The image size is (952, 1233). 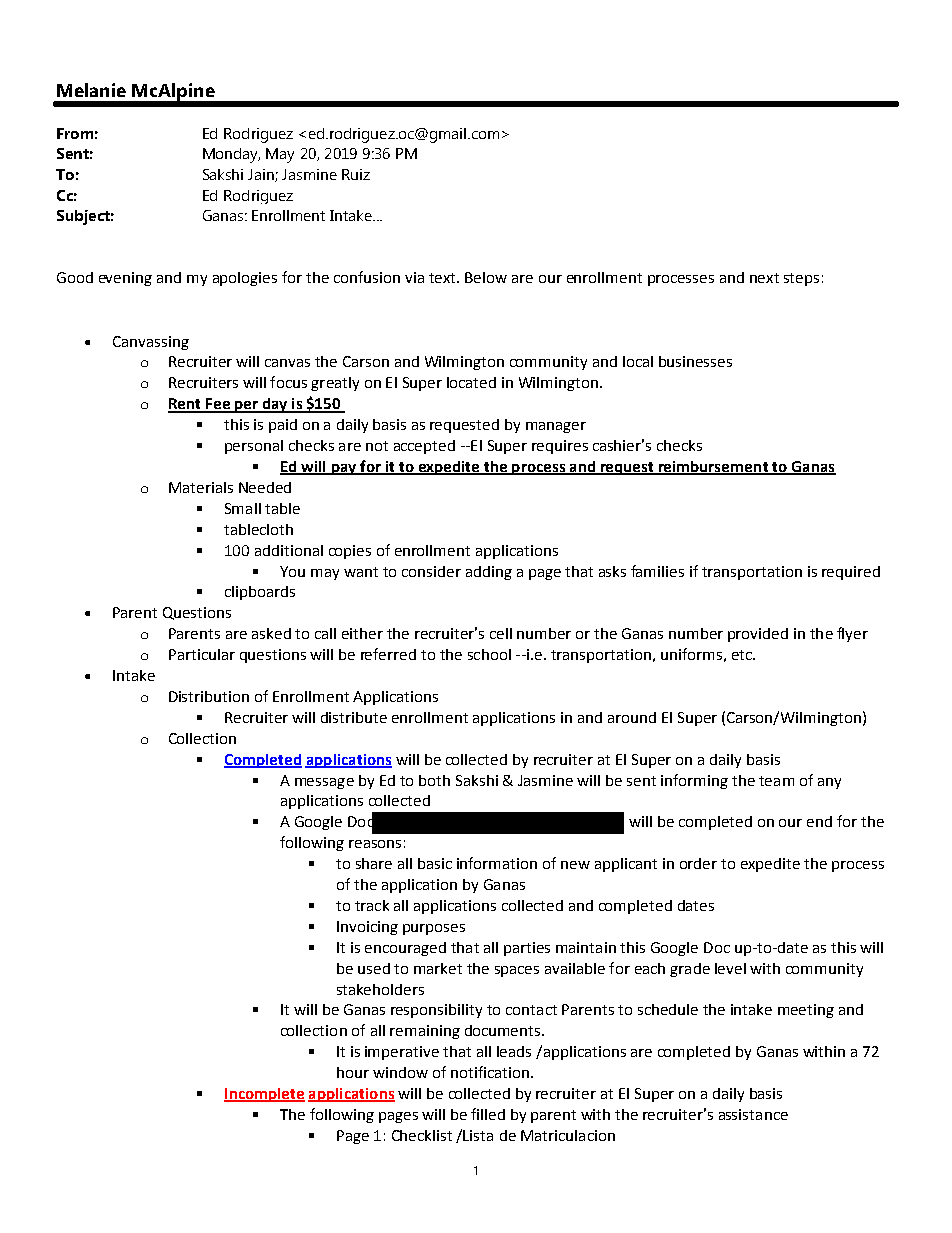 I want to click on basic, so click(x=435, y=863).
